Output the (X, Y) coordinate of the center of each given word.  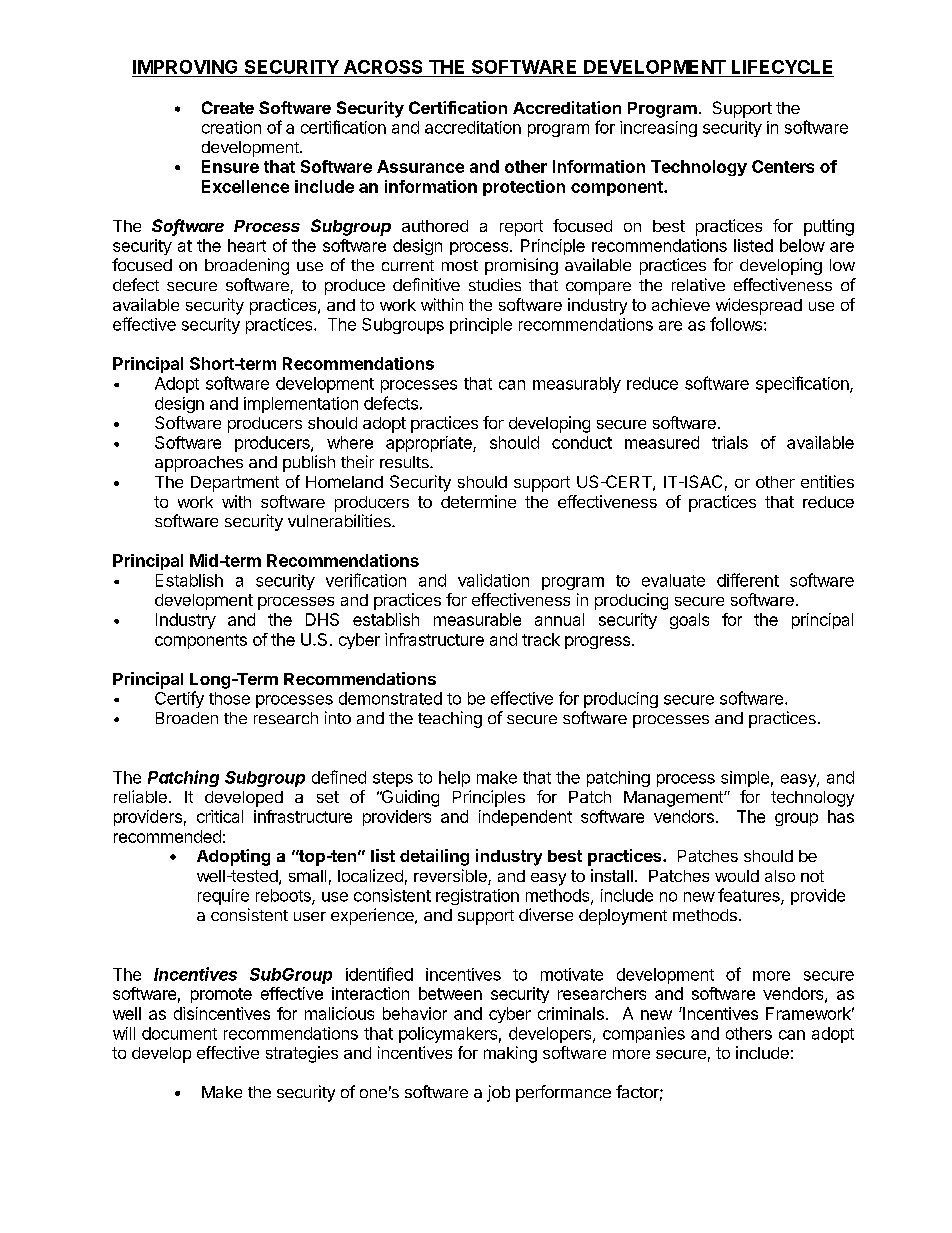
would (737, 876)
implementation (301, 405)
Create (228, 107)
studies (495, 284)
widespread (759, 306)
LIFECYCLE (782, 67)
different (748, 580)
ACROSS (383, 67)
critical (220, 816)
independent (525, 818)
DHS (322, 619)
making (510, 1054)
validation (493, 580)
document (179, 1033)
